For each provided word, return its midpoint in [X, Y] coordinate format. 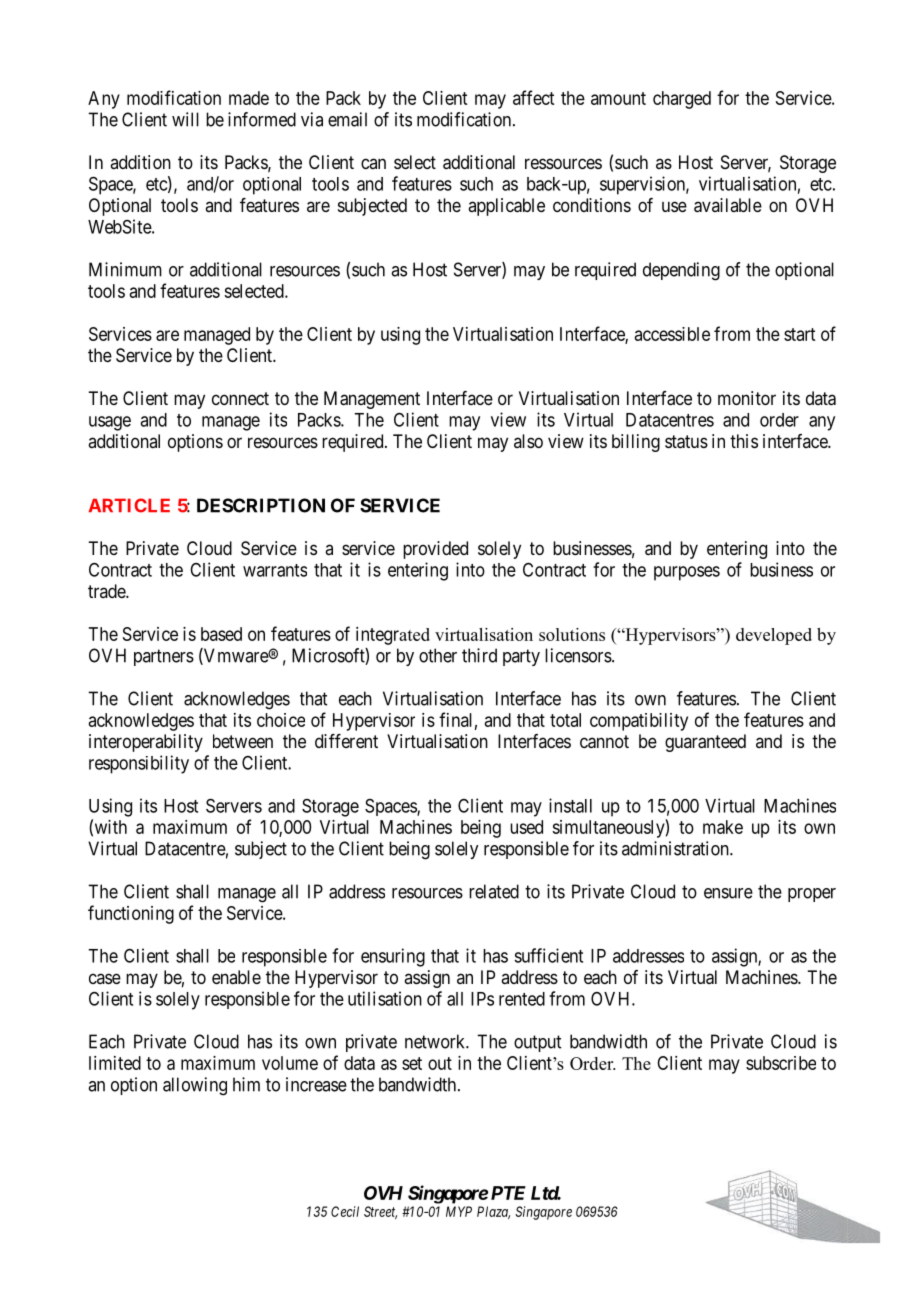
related [494, 891]
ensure [728, 893]
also [528, 441]
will [185, 119]
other [438, 655]
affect [533, 97]
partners [164, 657]
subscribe [781, 1063]
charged [682, 100]
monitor [747, 398]
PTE [508, 1193]
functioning [131, 914]
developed [774, 636]
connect [240, 398]
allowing [195, 1086]
